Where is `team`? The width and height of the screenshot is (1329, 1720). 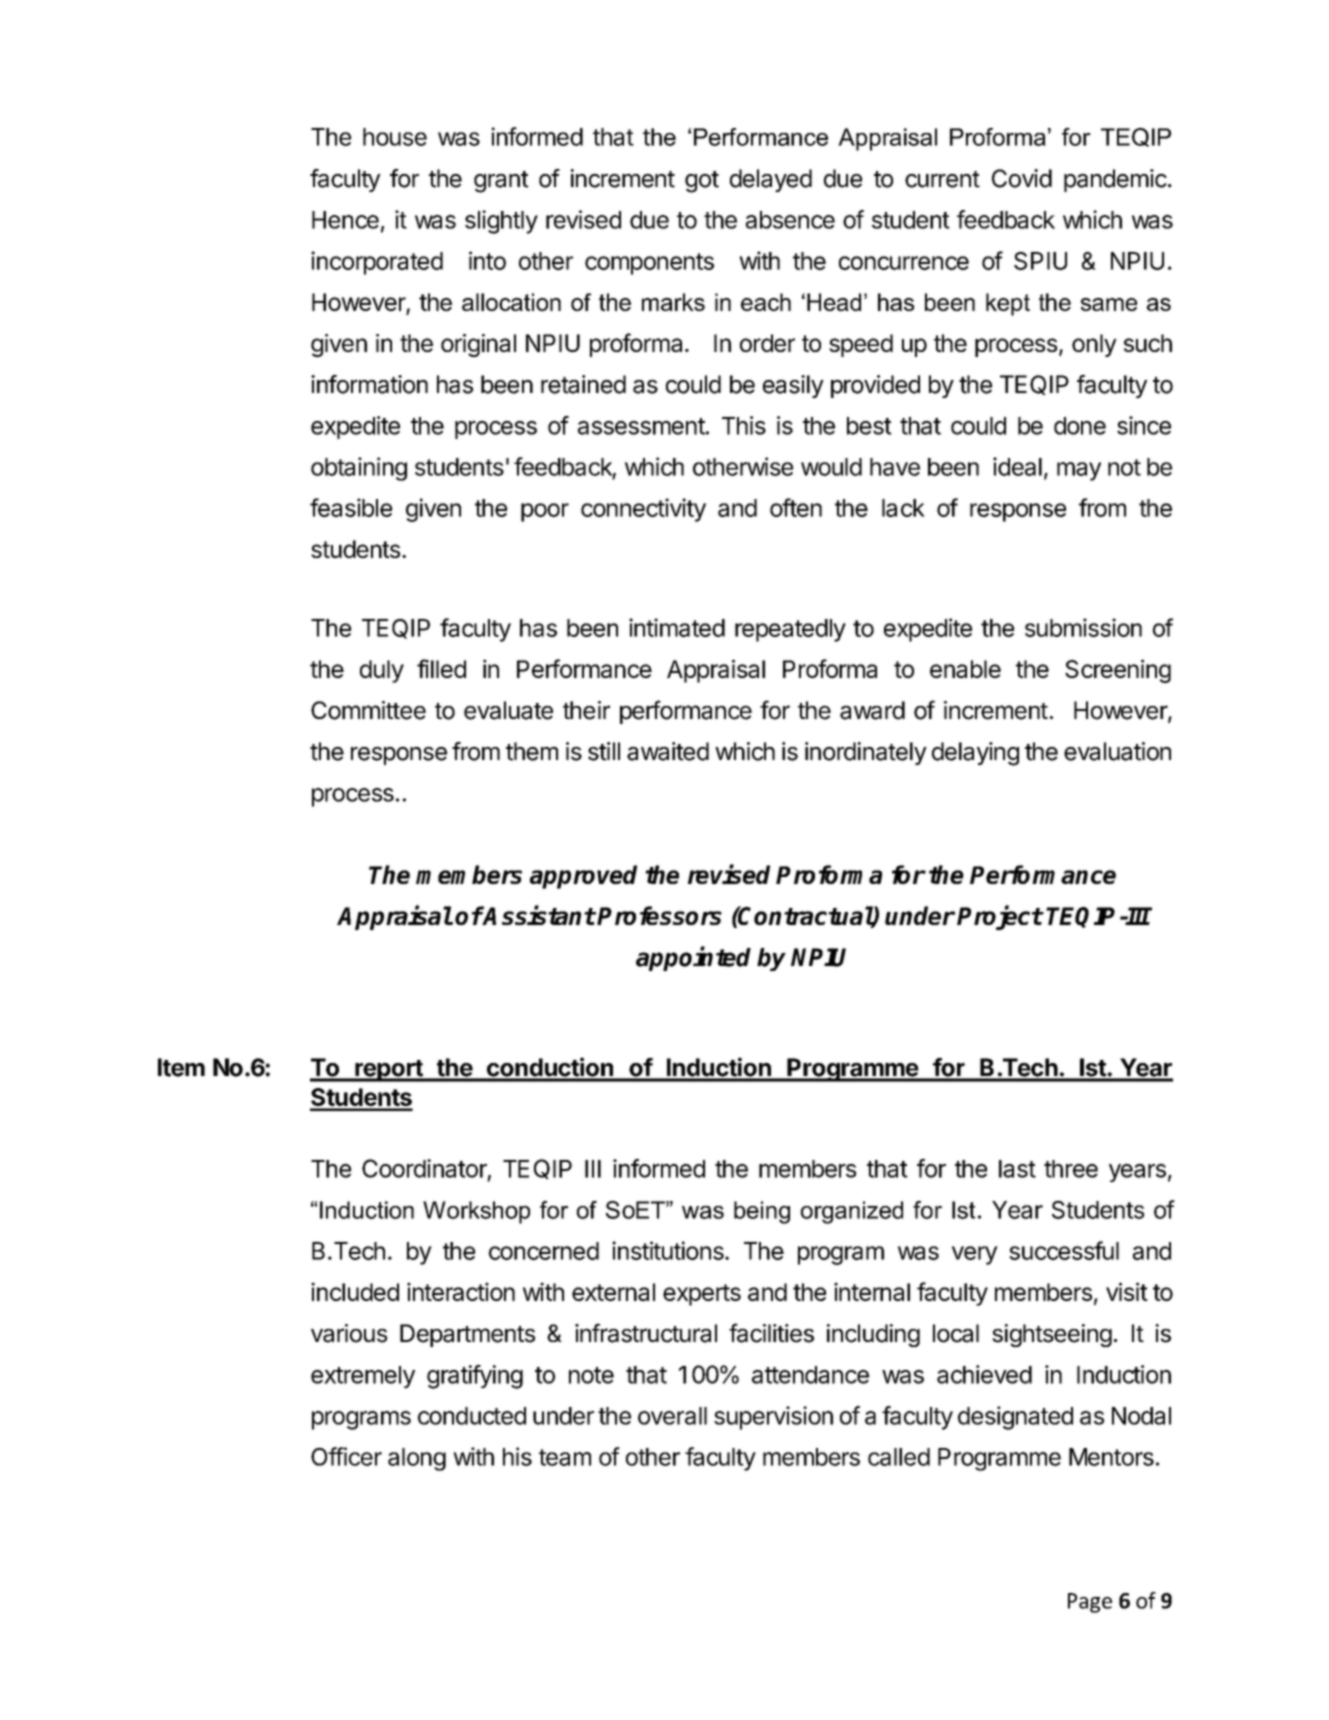 team is located at coordinates (565, 1457).
